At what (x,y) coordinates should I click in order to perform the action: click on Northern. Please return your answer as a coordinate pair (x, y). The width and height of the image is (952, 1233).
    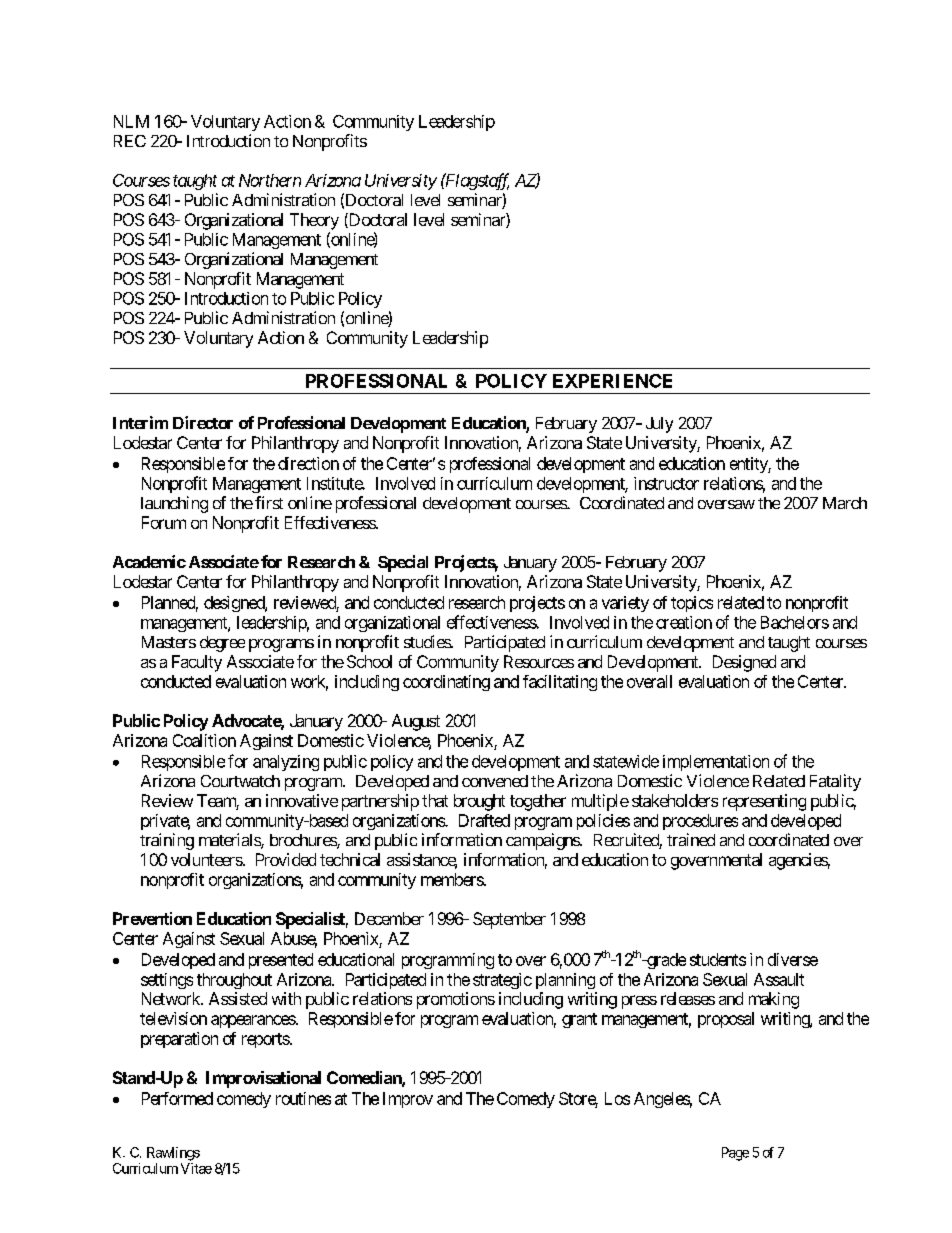
    Looking at the image, I should click on (270, 180).
